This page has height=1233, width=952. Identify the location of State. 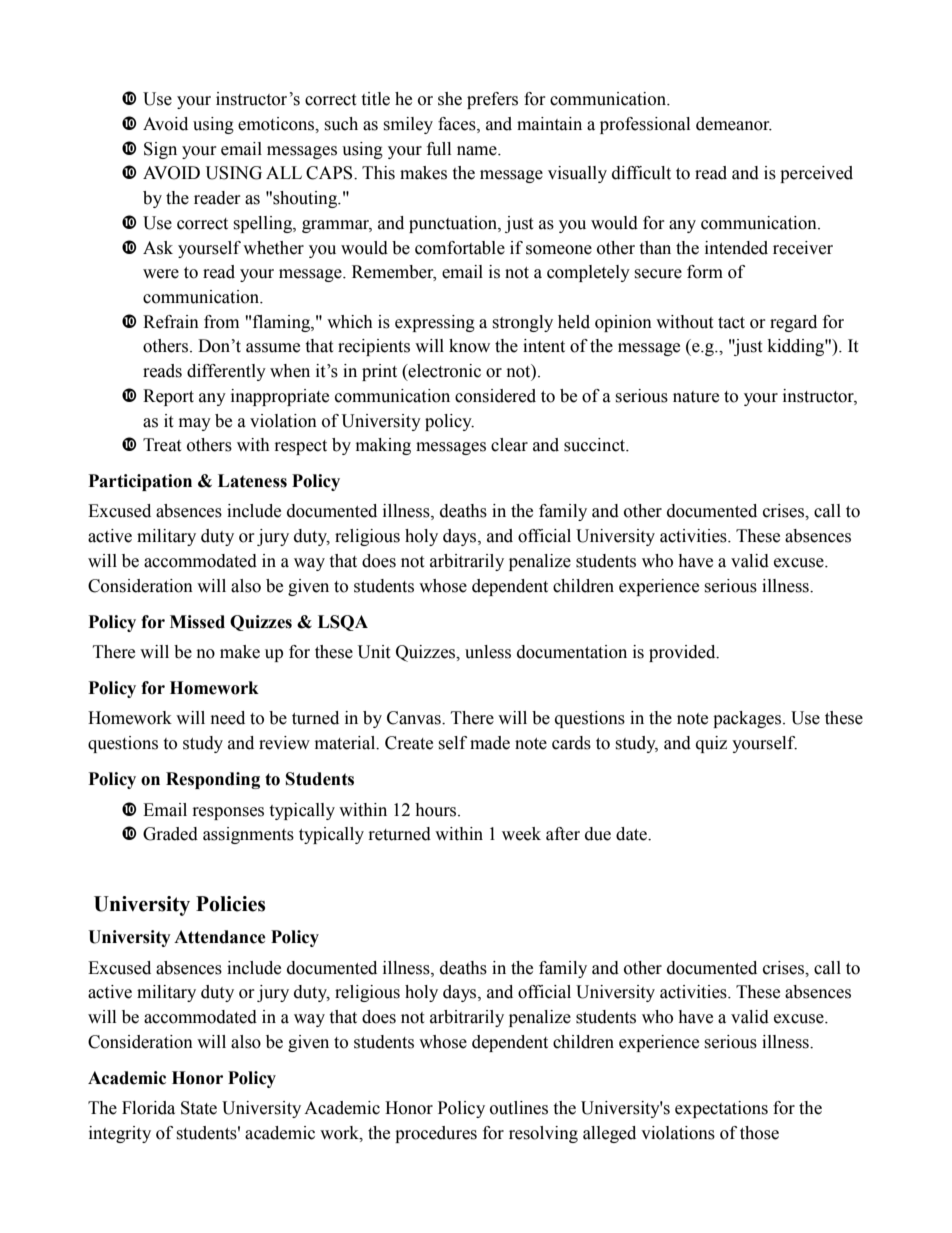
(199, 1108).
